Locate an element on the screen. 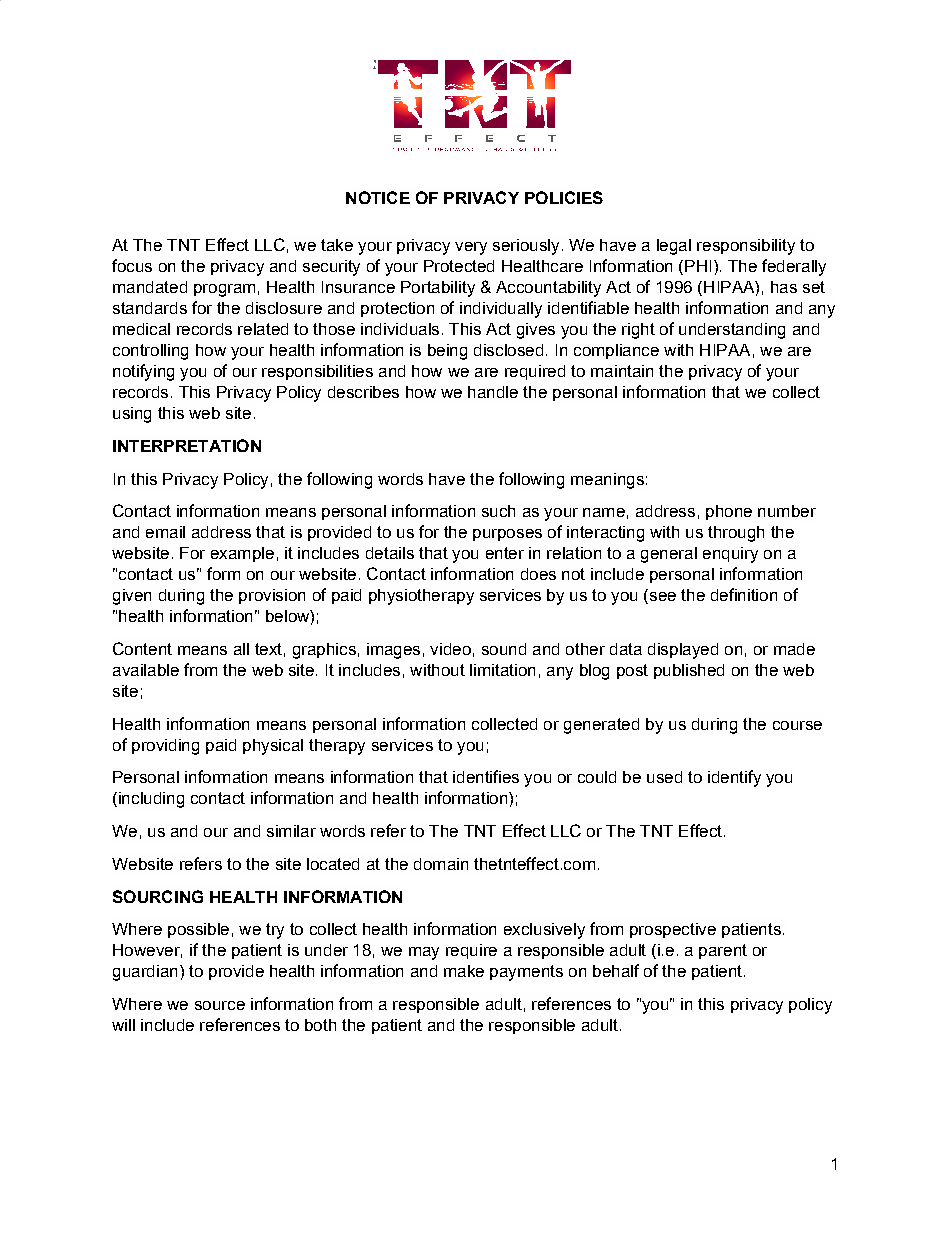  responsibility is located at coordinates (746, 247).
